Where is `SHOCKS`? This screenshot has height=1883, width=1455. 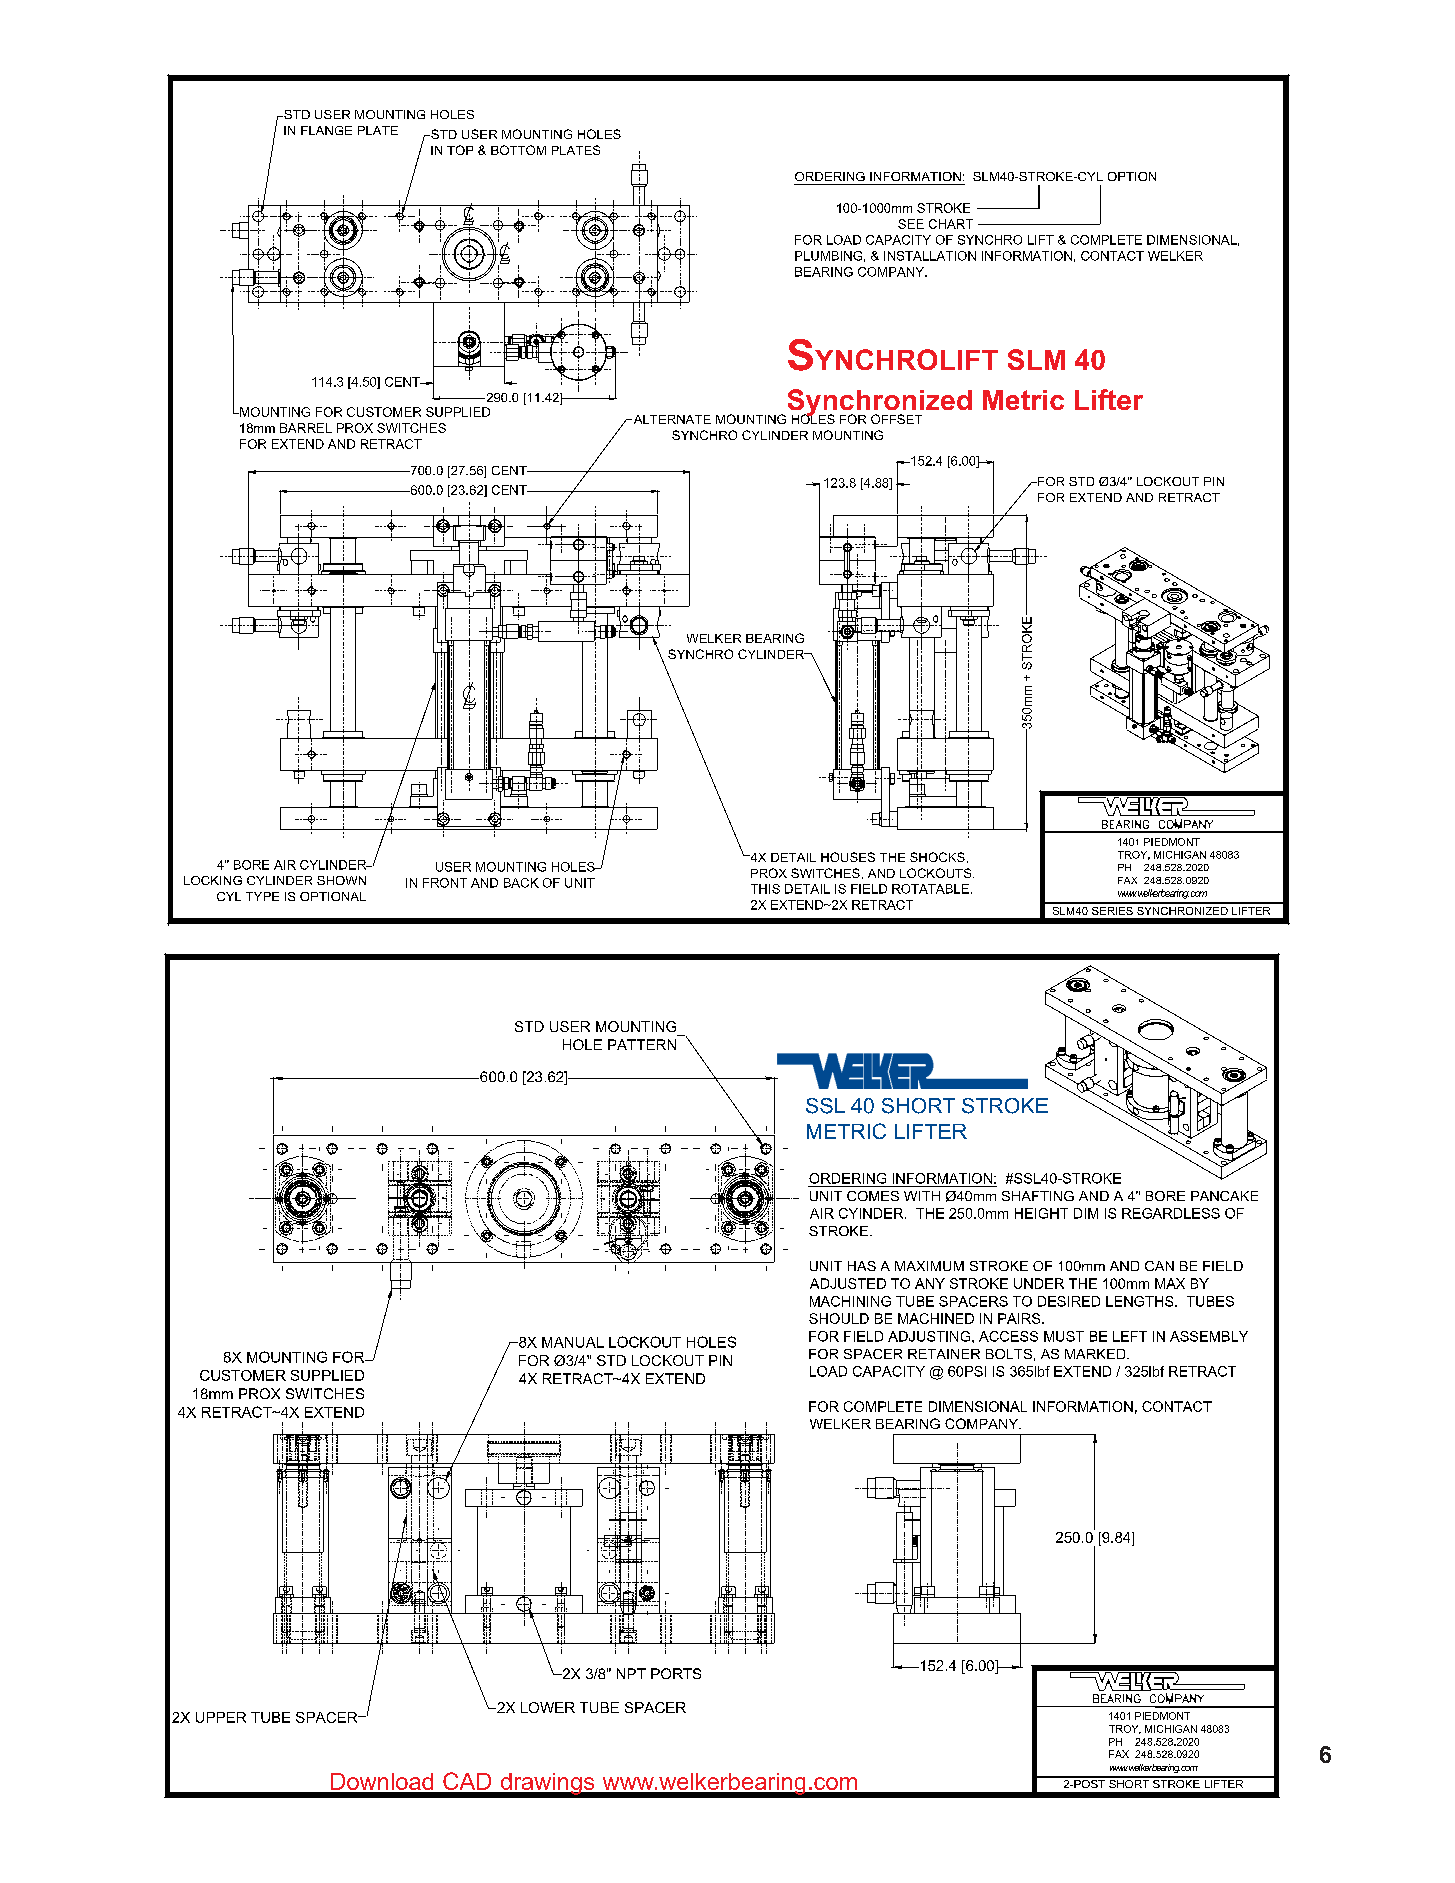 SHOCKS is located at coordinates (937, 857).
